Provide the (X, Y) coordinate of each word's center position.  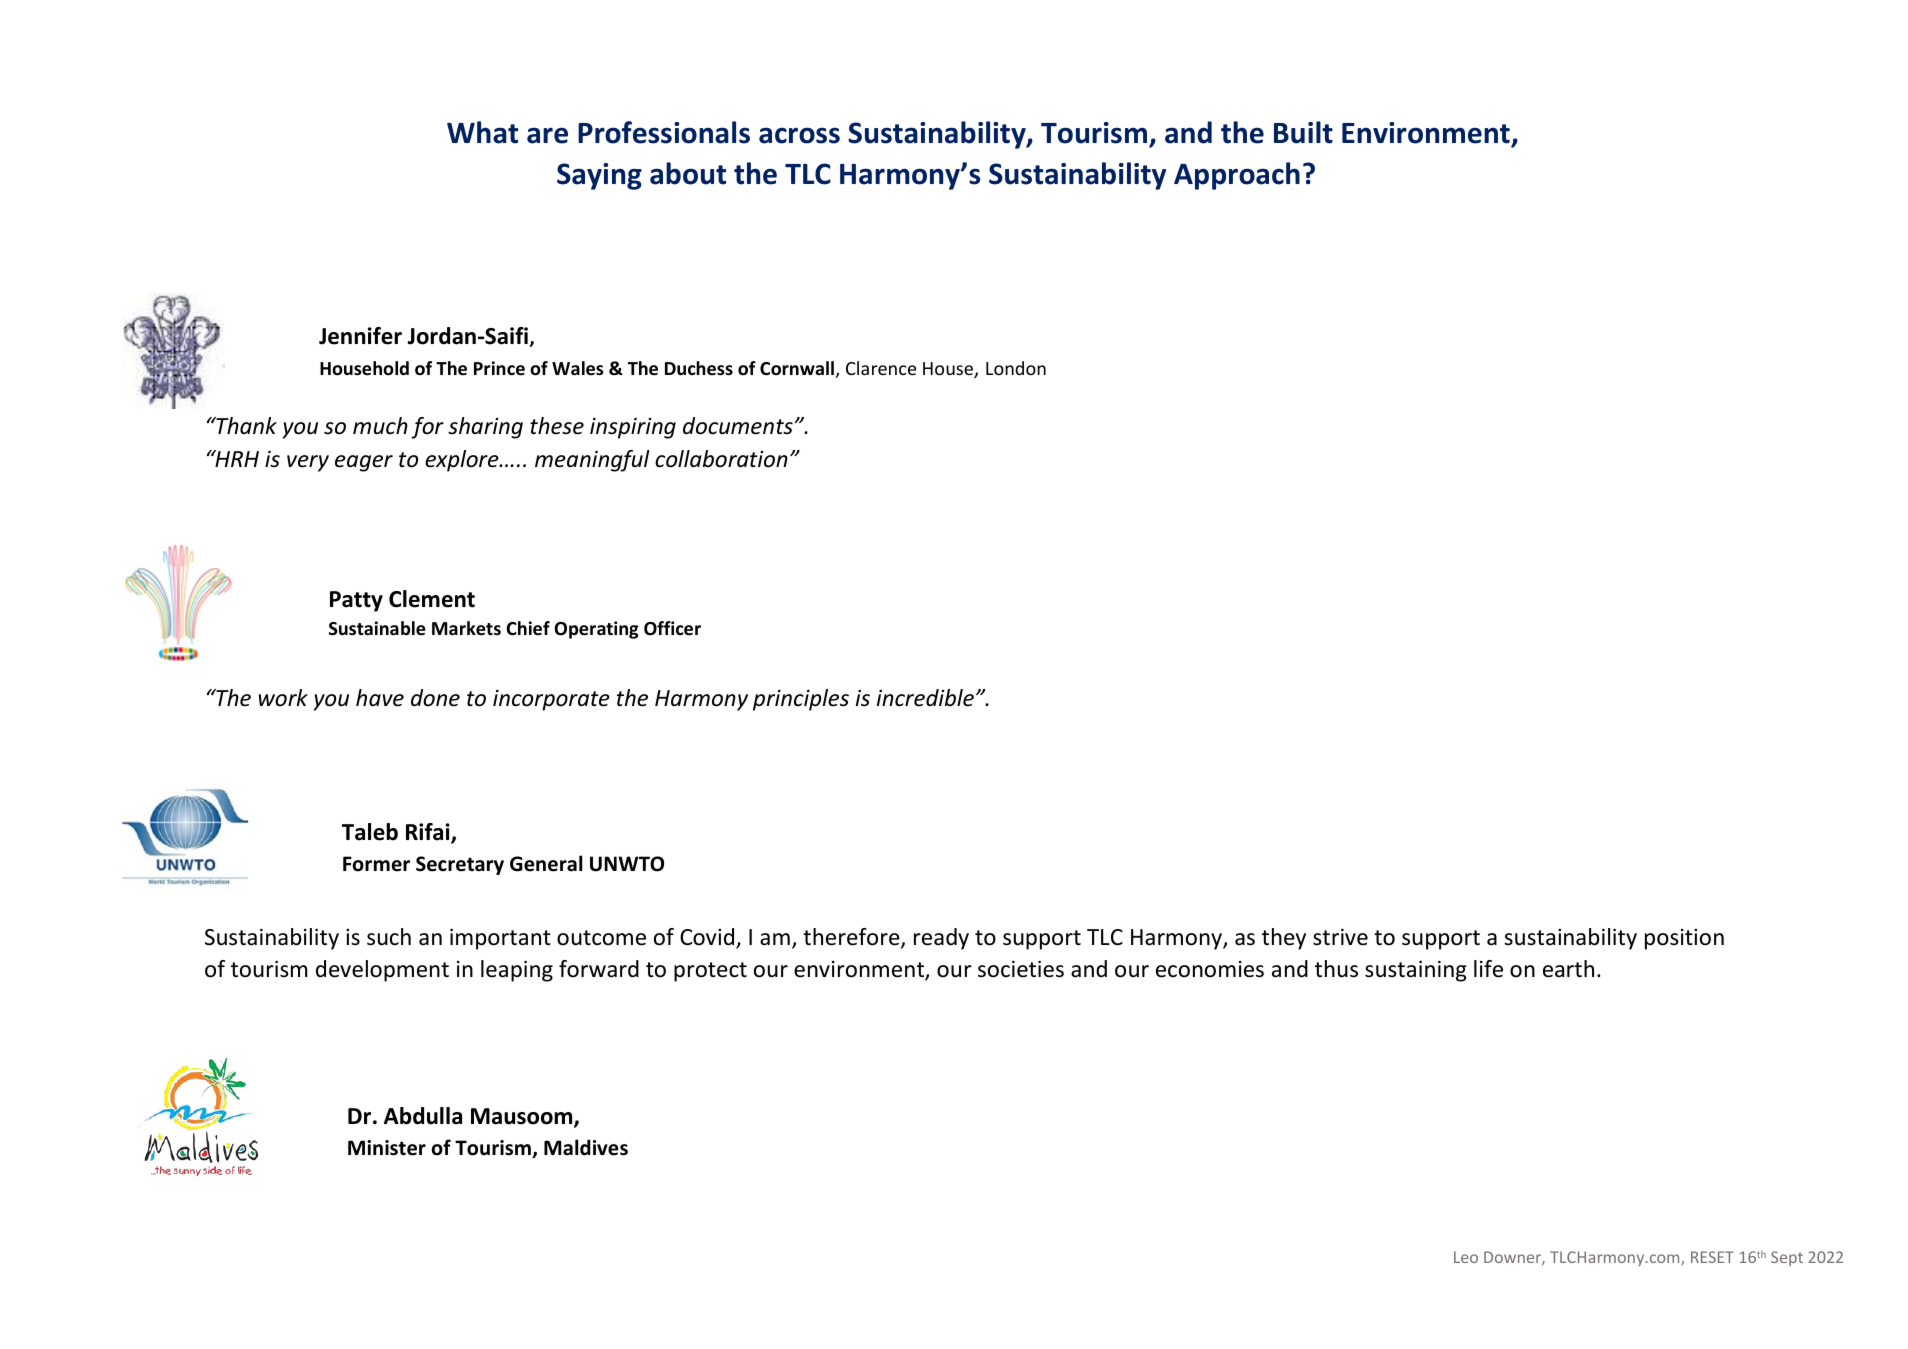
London (1016, 368)
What (482, 132)
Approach (1237, 176)
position (1684, 939)
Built (1303, 132)
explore (463, 461)
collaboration (721, 459)
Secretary (460, 865)
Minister (387, 1148)
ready (941, 939)
